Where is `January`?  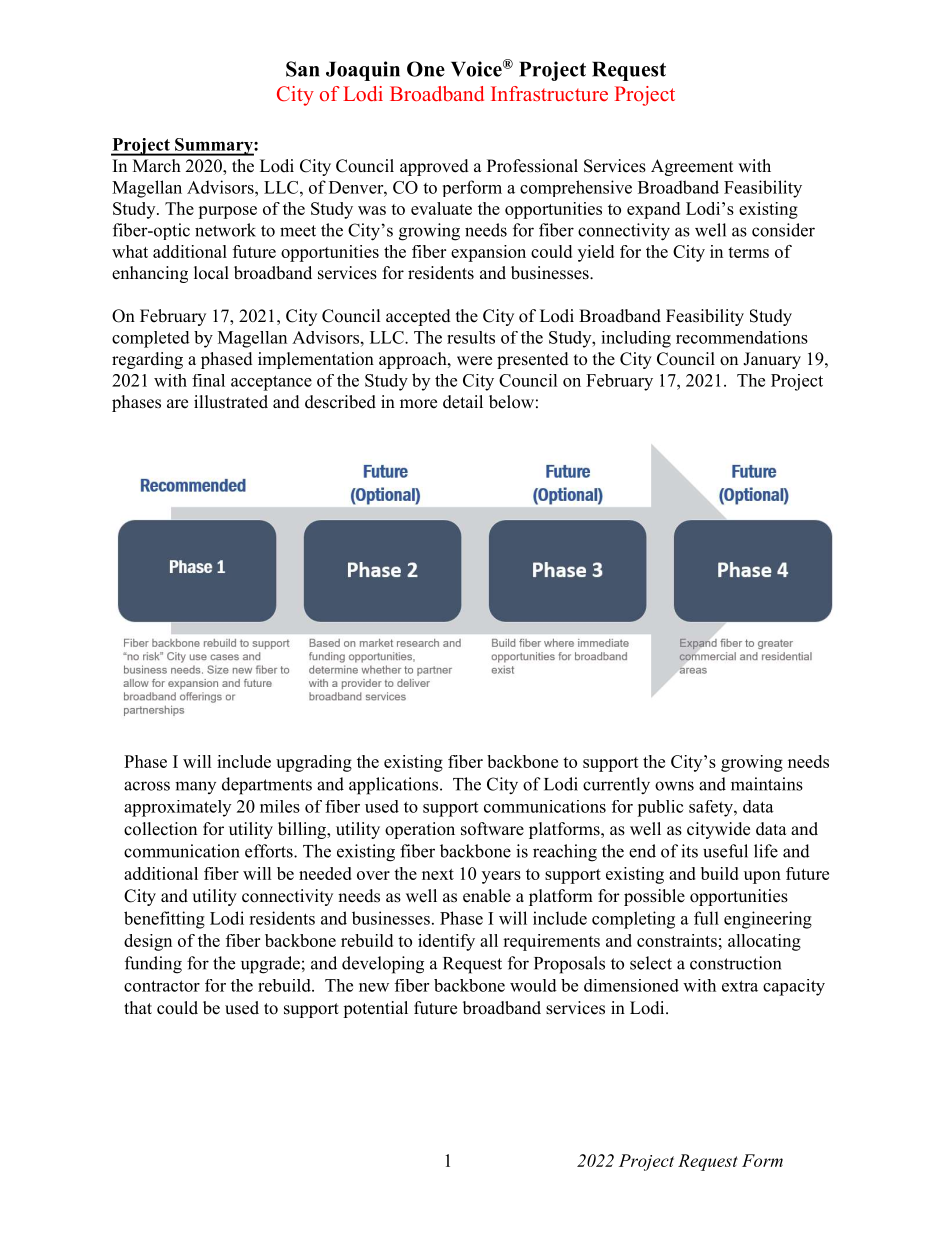
January is located at coordinates (772, 360).
